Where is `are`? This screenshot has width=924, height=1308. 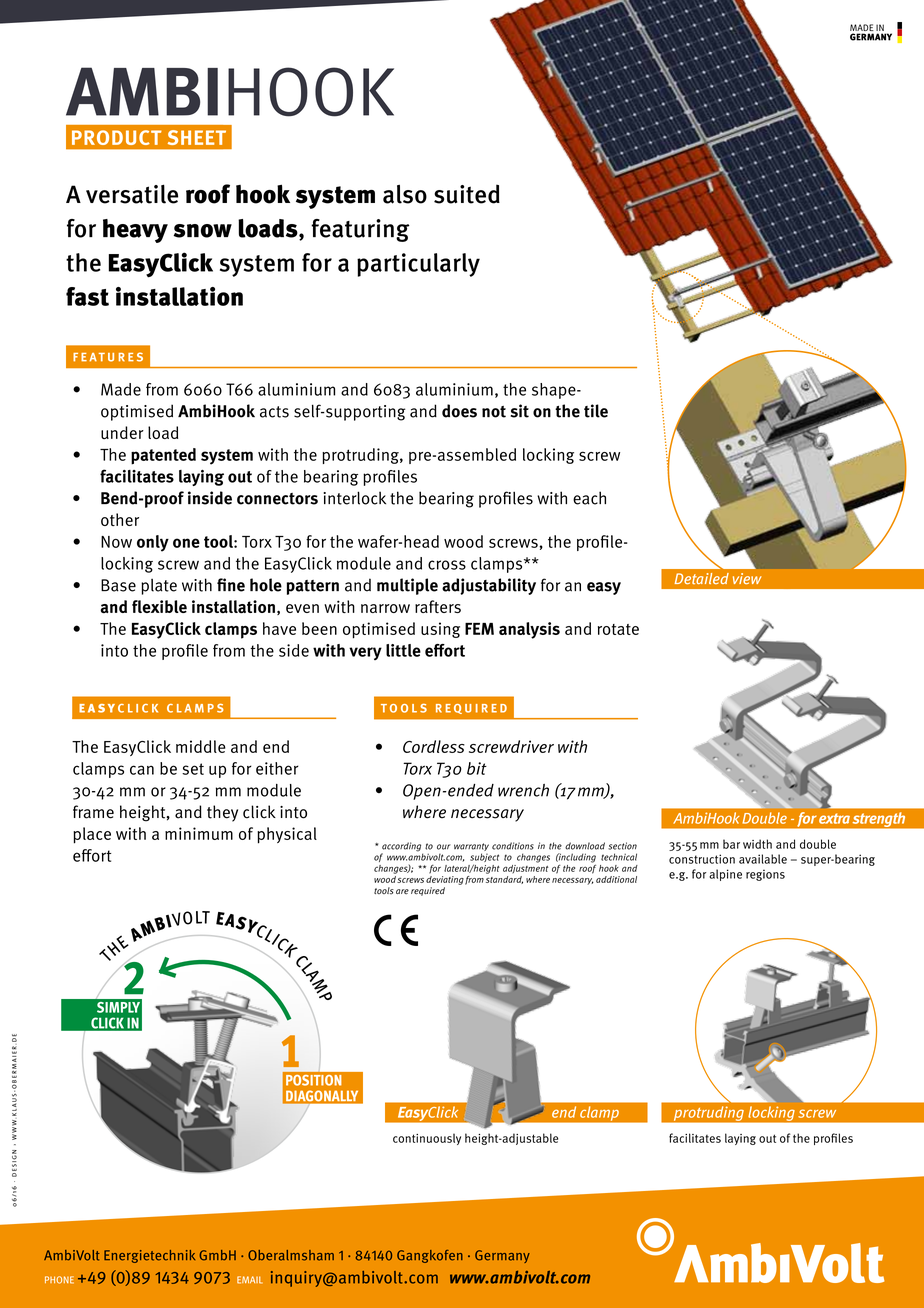
are is located at coordinates (402, 891).
